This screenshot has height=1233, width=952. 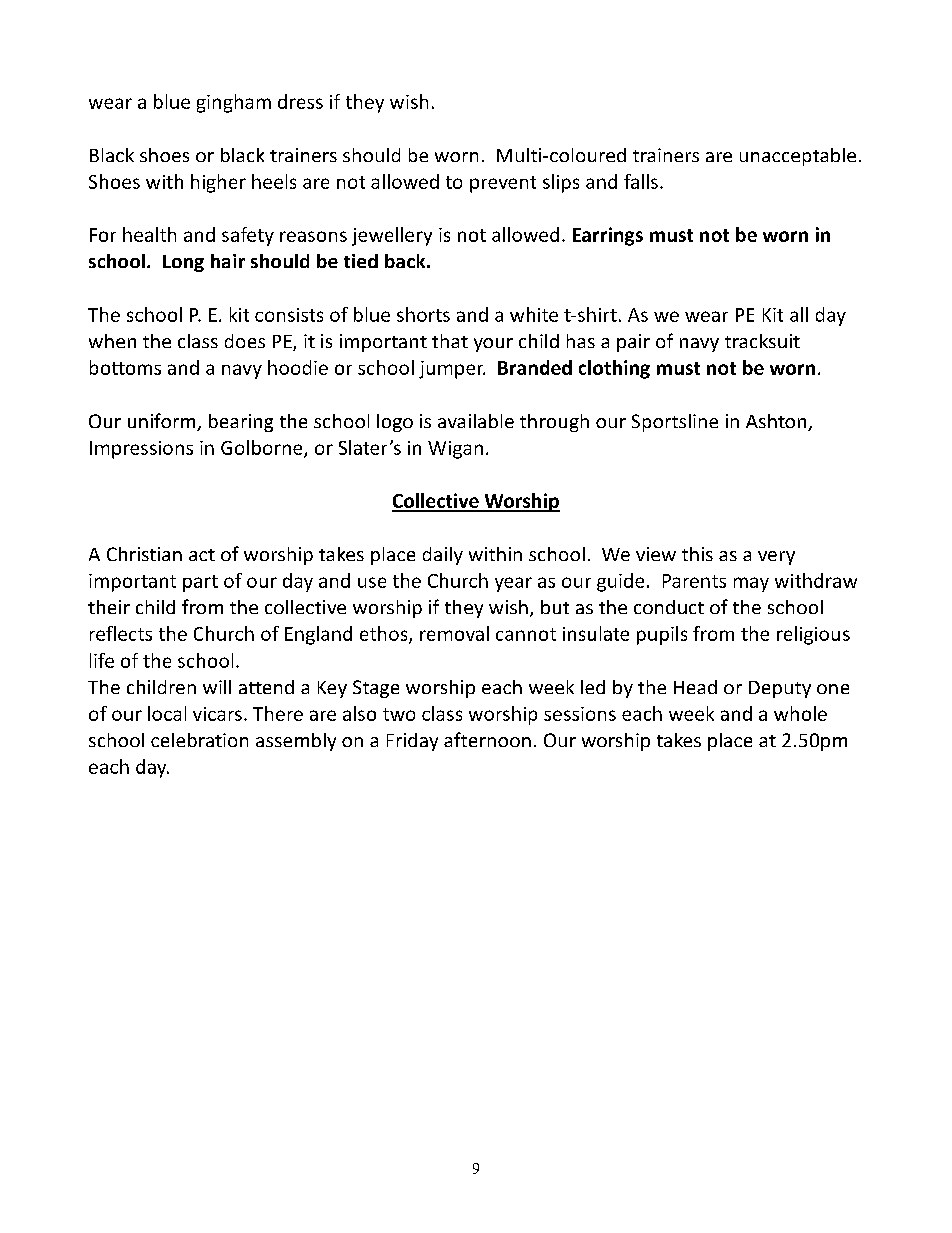 I want to click on available, so click(x=476, y=421).
